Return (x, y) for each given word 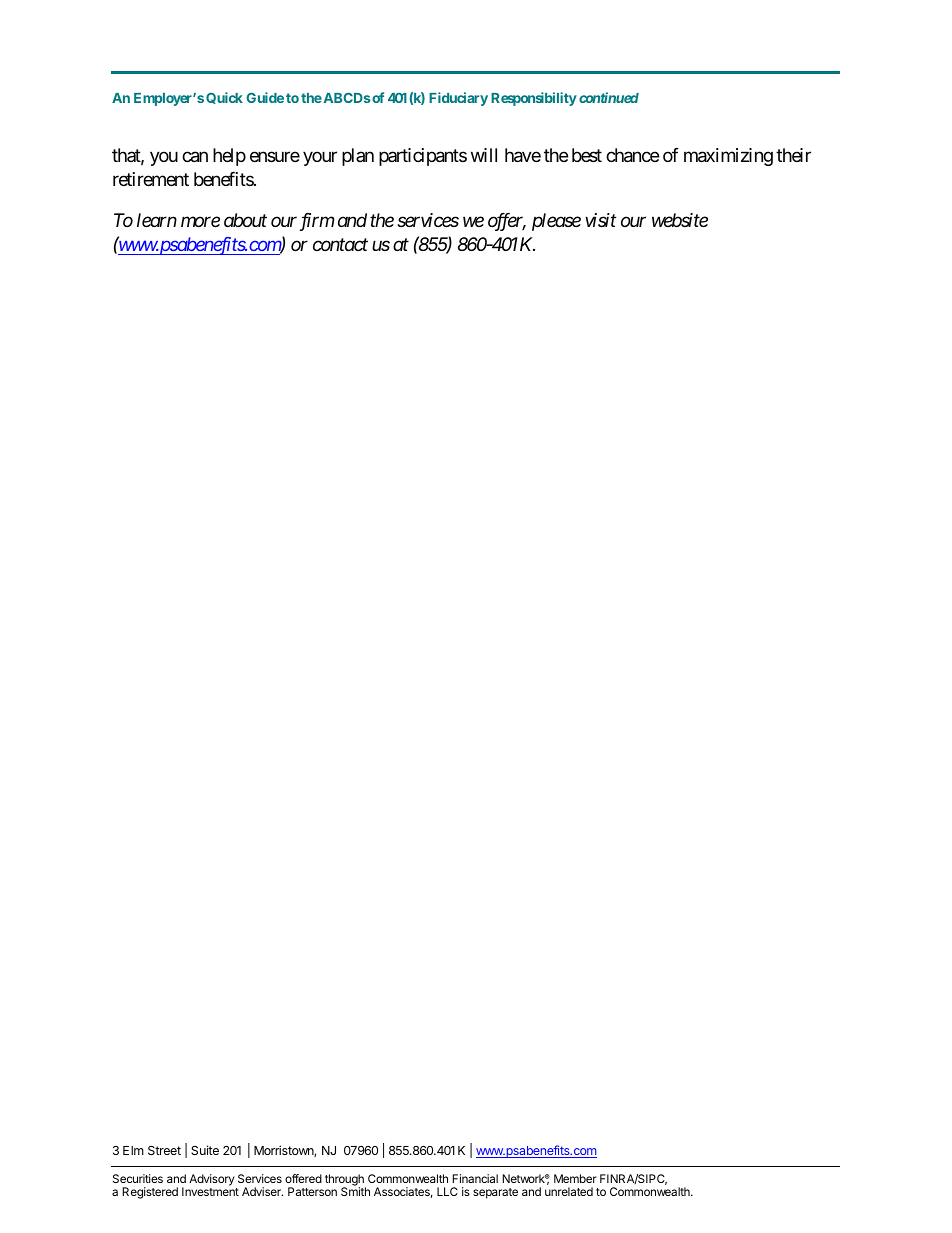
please (556, 222)
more (200, 221)
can (195, 157)
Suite (205, 1150)
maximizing (728, 157)
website (680, 220)
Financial (475, 1178)
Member (575, 1178)
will (484, 155)
